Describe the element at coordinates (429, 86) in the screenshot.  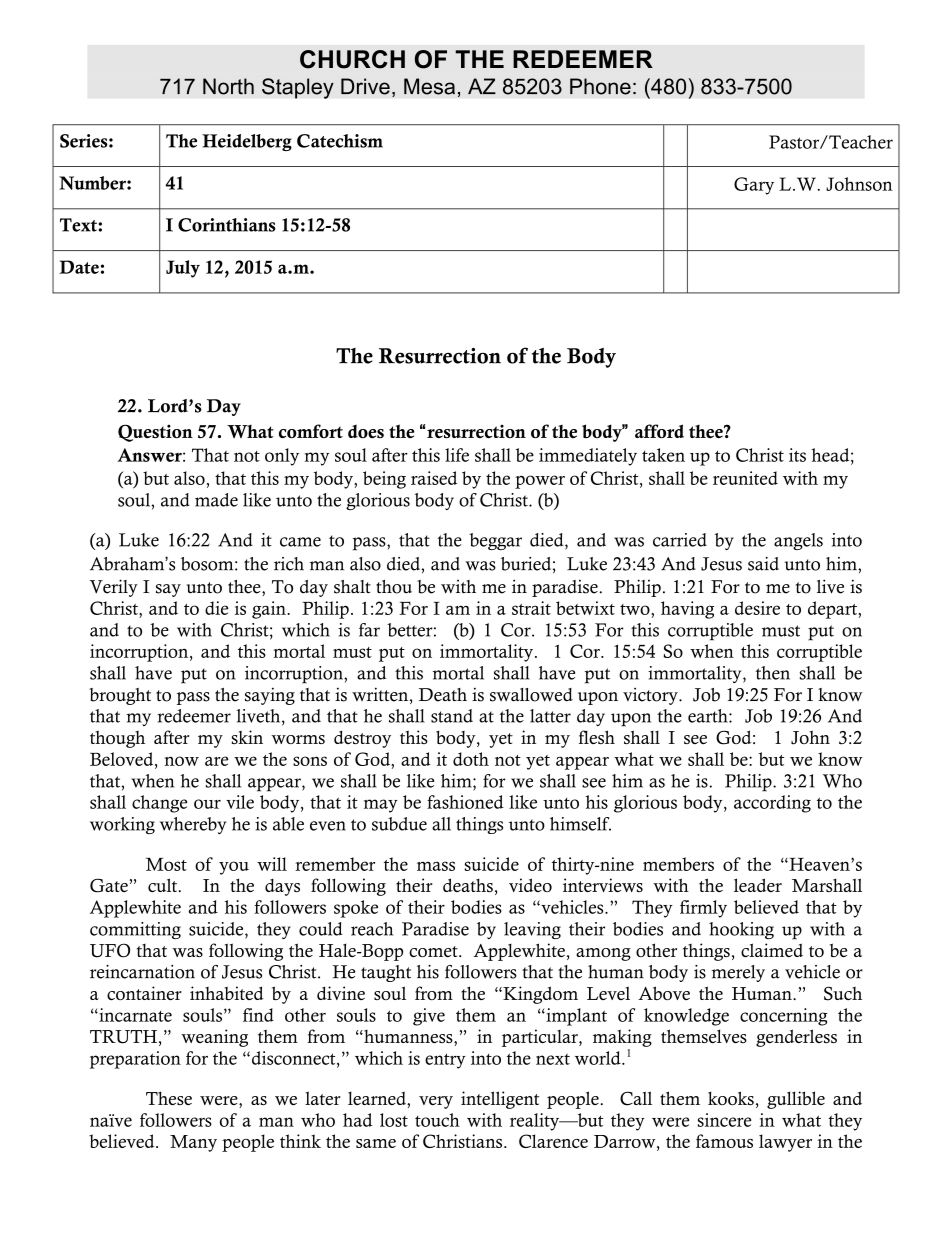
I see `Mesa` at that location.
